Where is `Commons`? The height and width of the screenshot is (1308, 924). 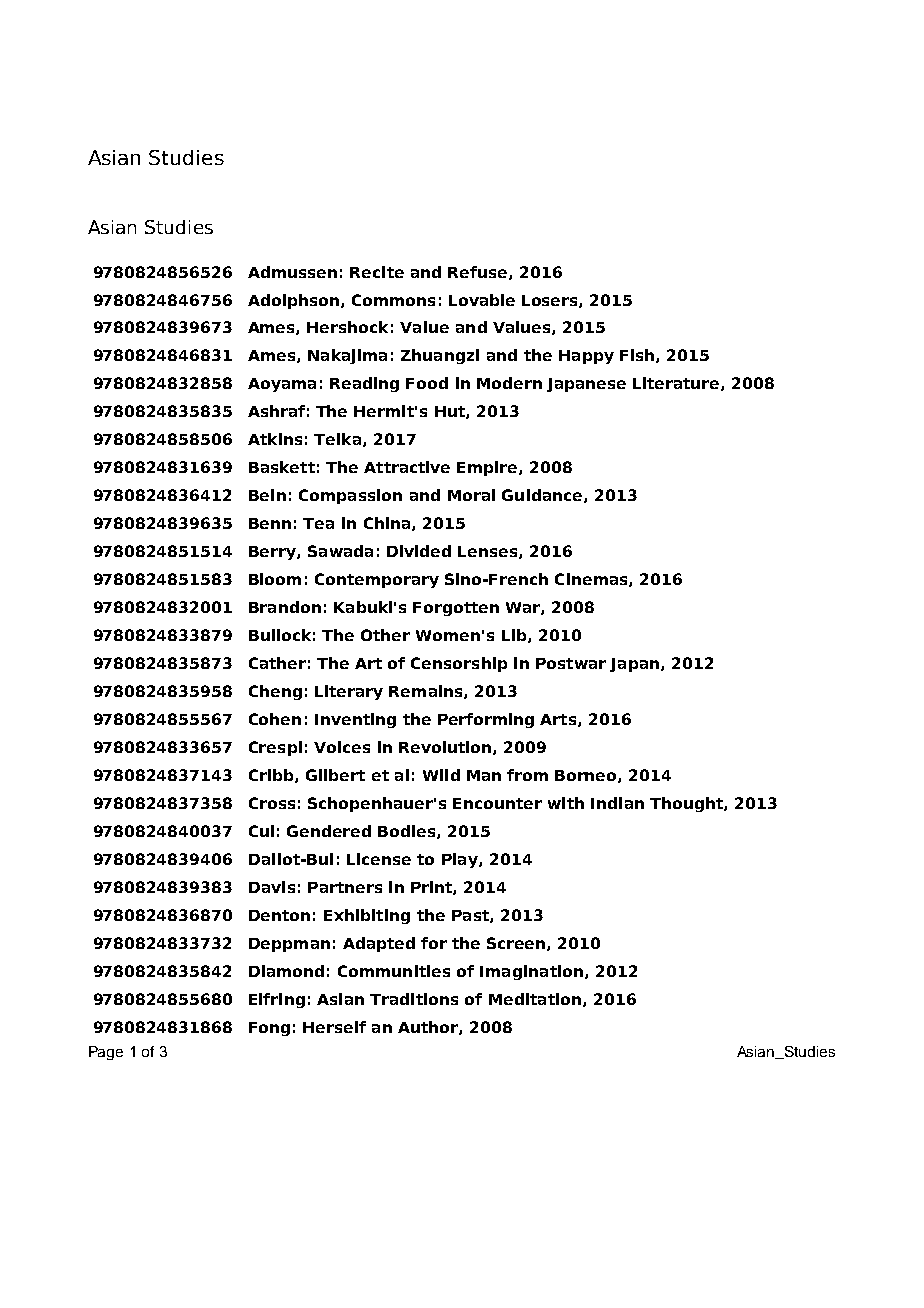 Commons is located at coordinates (393, 300).
